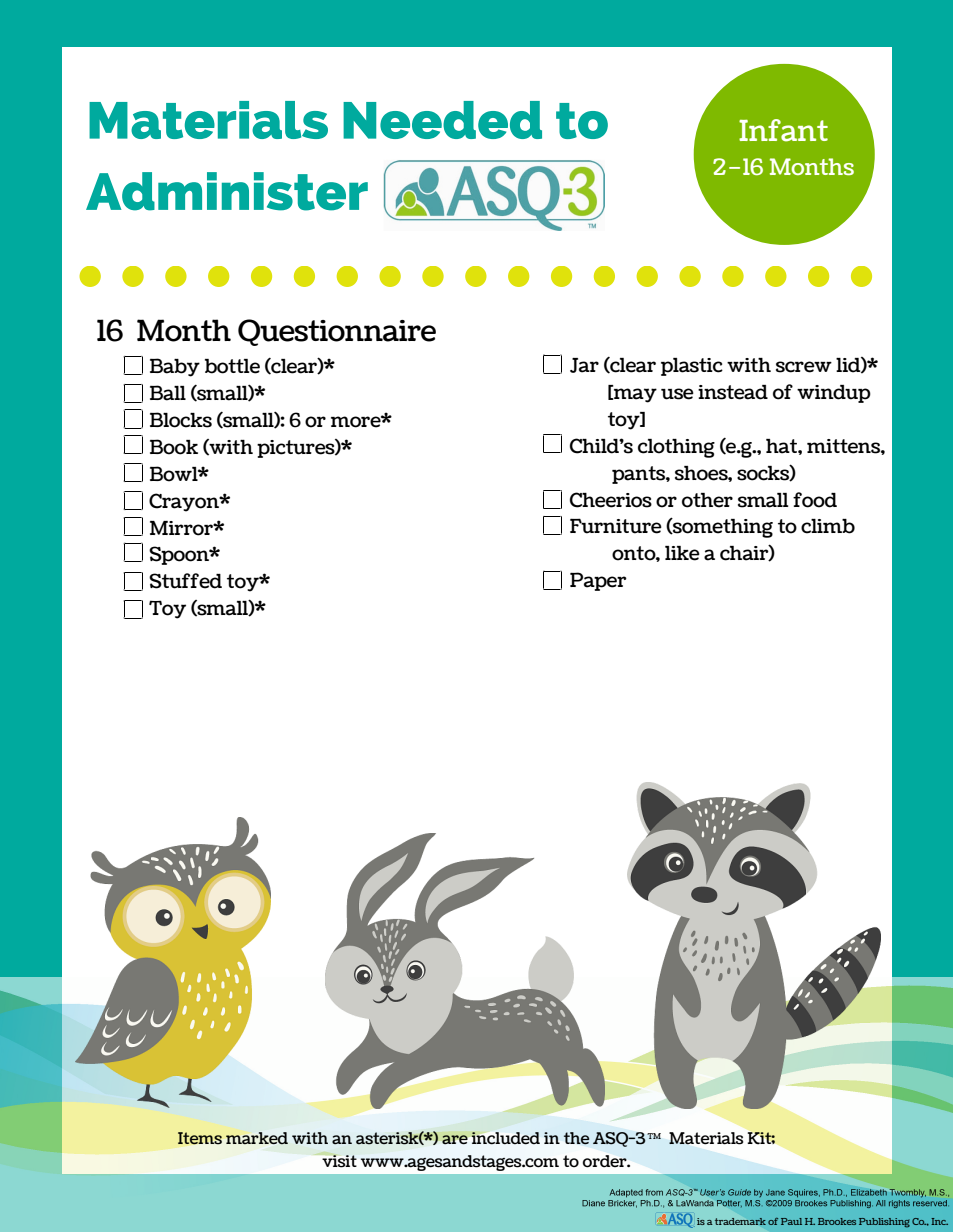 The image size is (953, 1232). I want to click on Administer, so click(227, 191).
